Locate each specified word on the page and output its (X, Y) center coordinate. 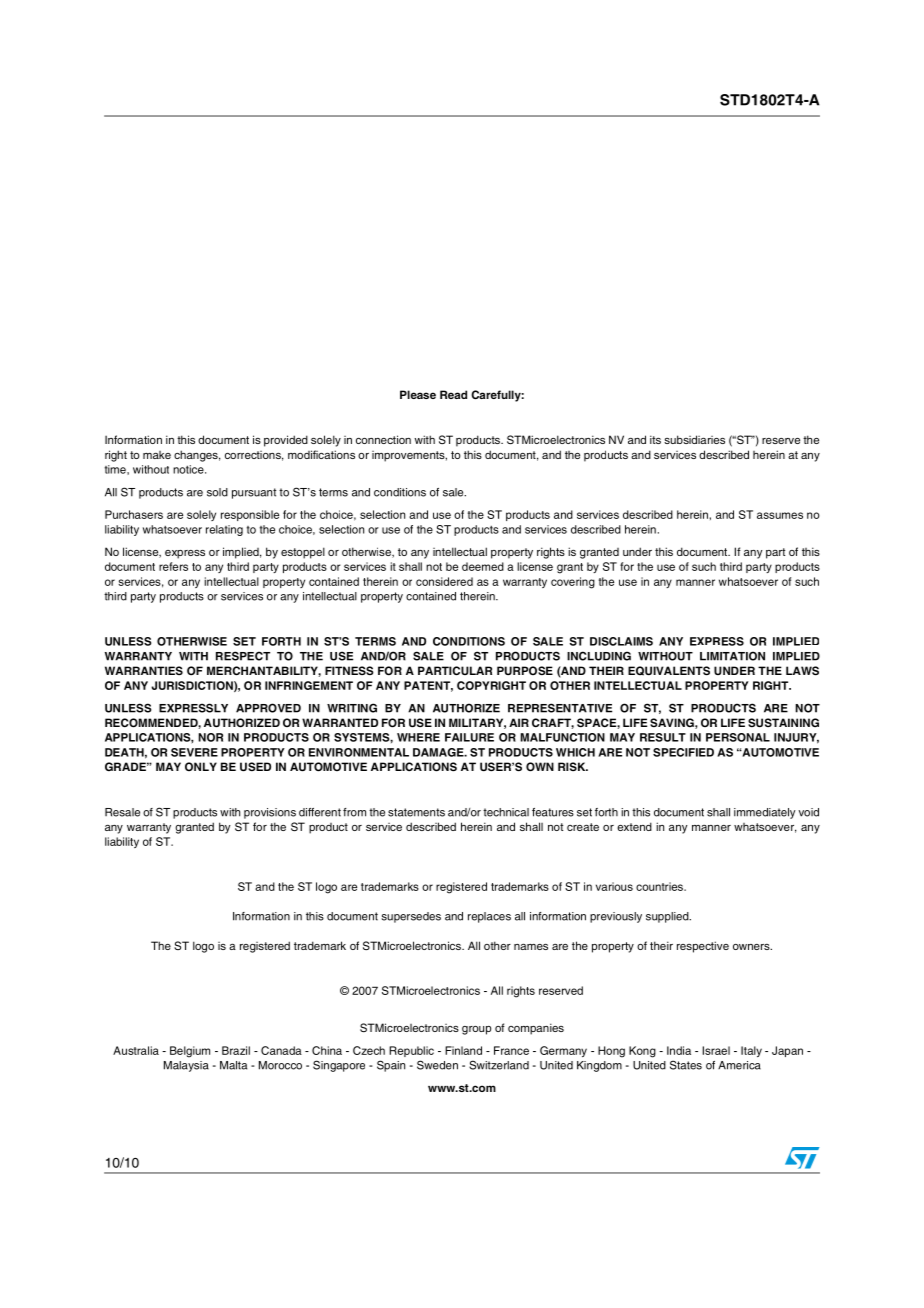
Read (453, 394)
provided (286, 441)
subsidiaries (694, 439)
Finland (463, 1050)
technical (506, 812)
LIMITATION (732, 656)
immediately (765, 813)
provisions (270, 813)
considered (444, 581)
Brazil (236, 1050)
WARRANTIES (144, 670)
